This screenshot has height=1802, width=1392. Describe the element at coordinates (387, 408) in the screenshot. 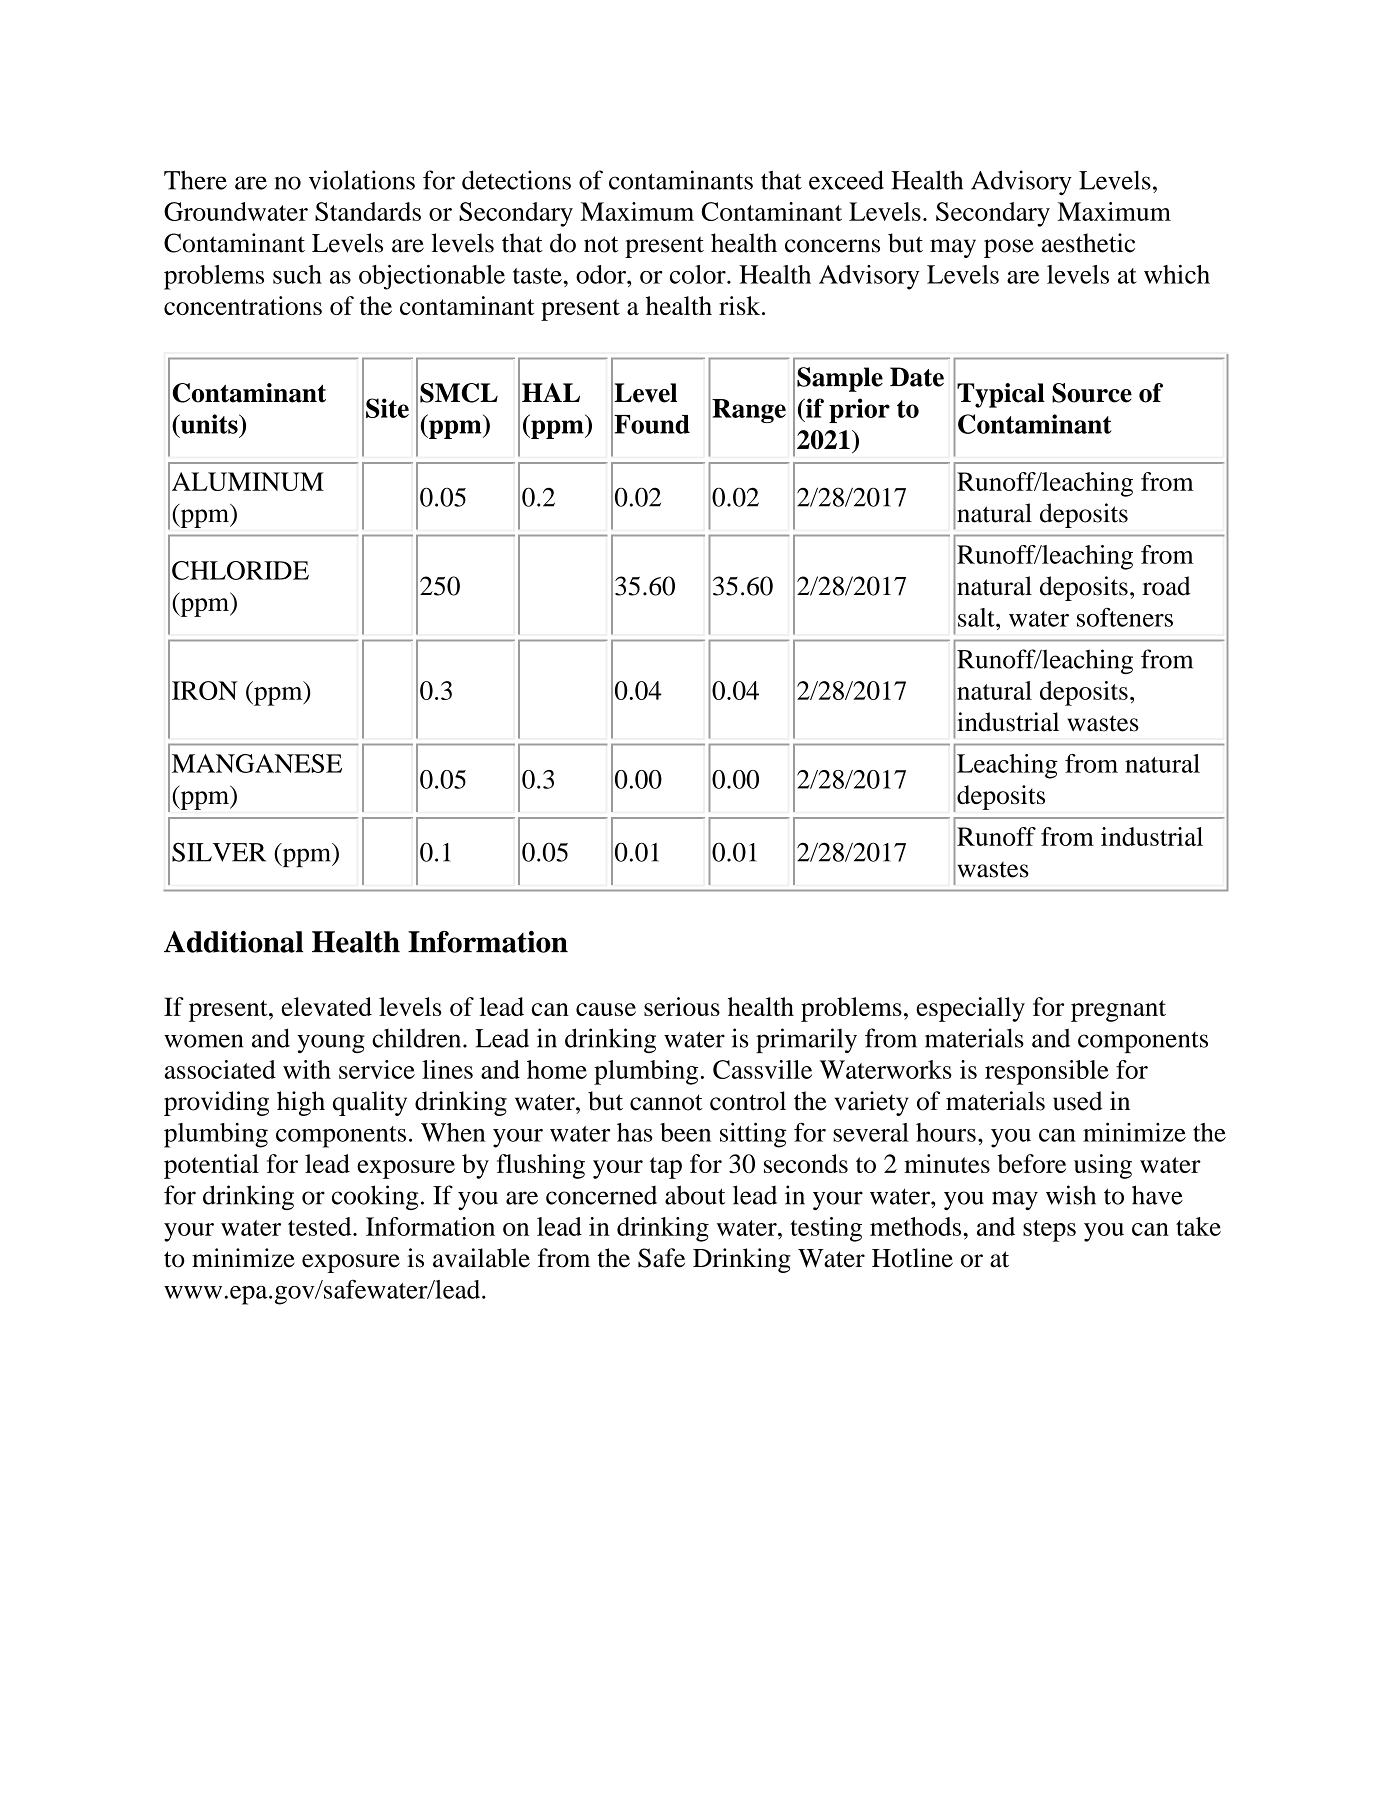

I see `Site` at that location.
